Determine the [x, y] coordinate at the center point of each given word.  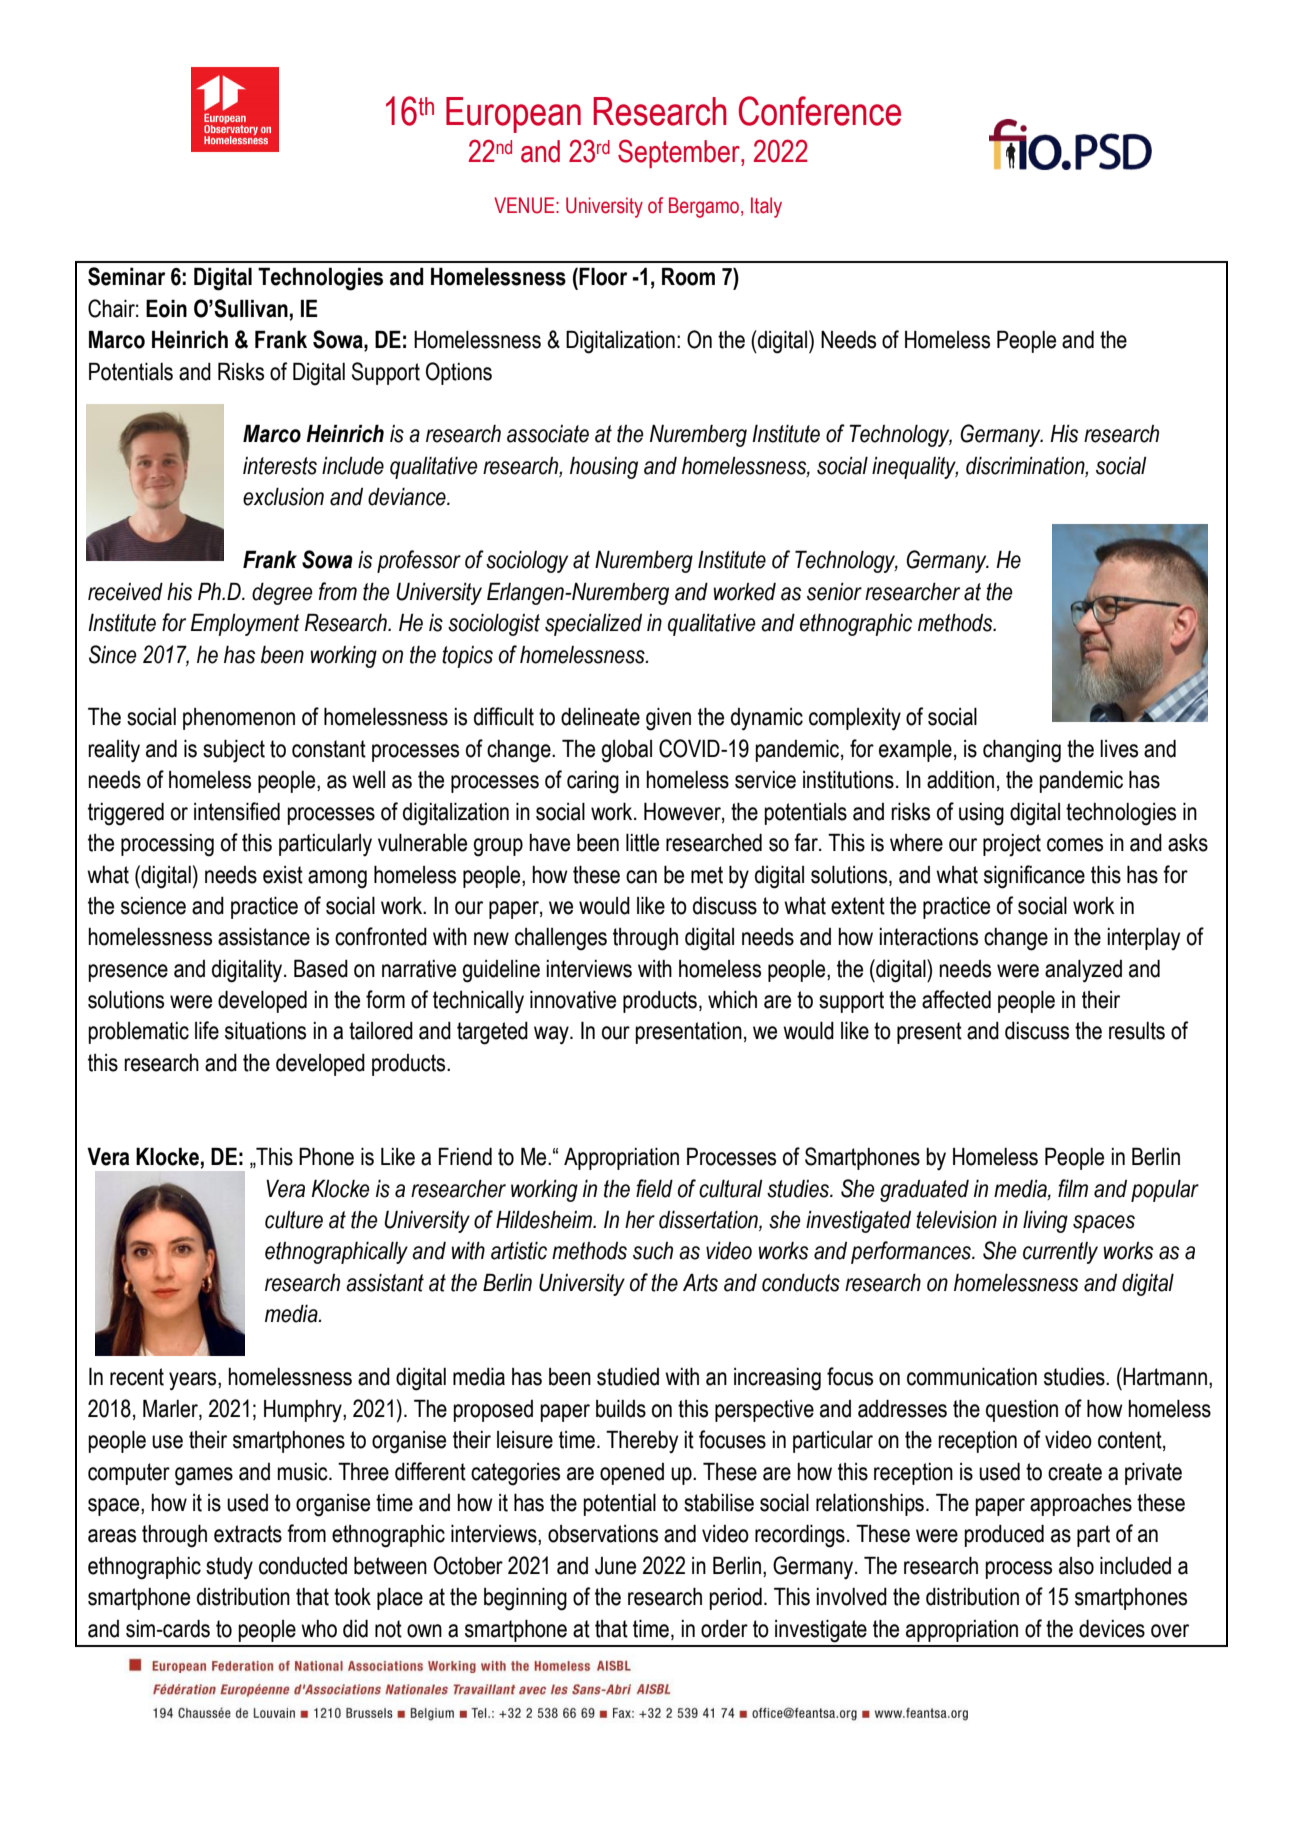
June [615, 1566]
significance [1034, 877]
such [653, 1251]
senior [834, 592]
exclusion [283, 497]
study [229, 1568]
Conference [820, 111]
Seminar [126, 276]
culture [294, 1220]
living [1045, 1222]
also [1076, 1566]
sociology [527, 562]
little [642, 843]
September [680, 153]
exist [283, 875]
